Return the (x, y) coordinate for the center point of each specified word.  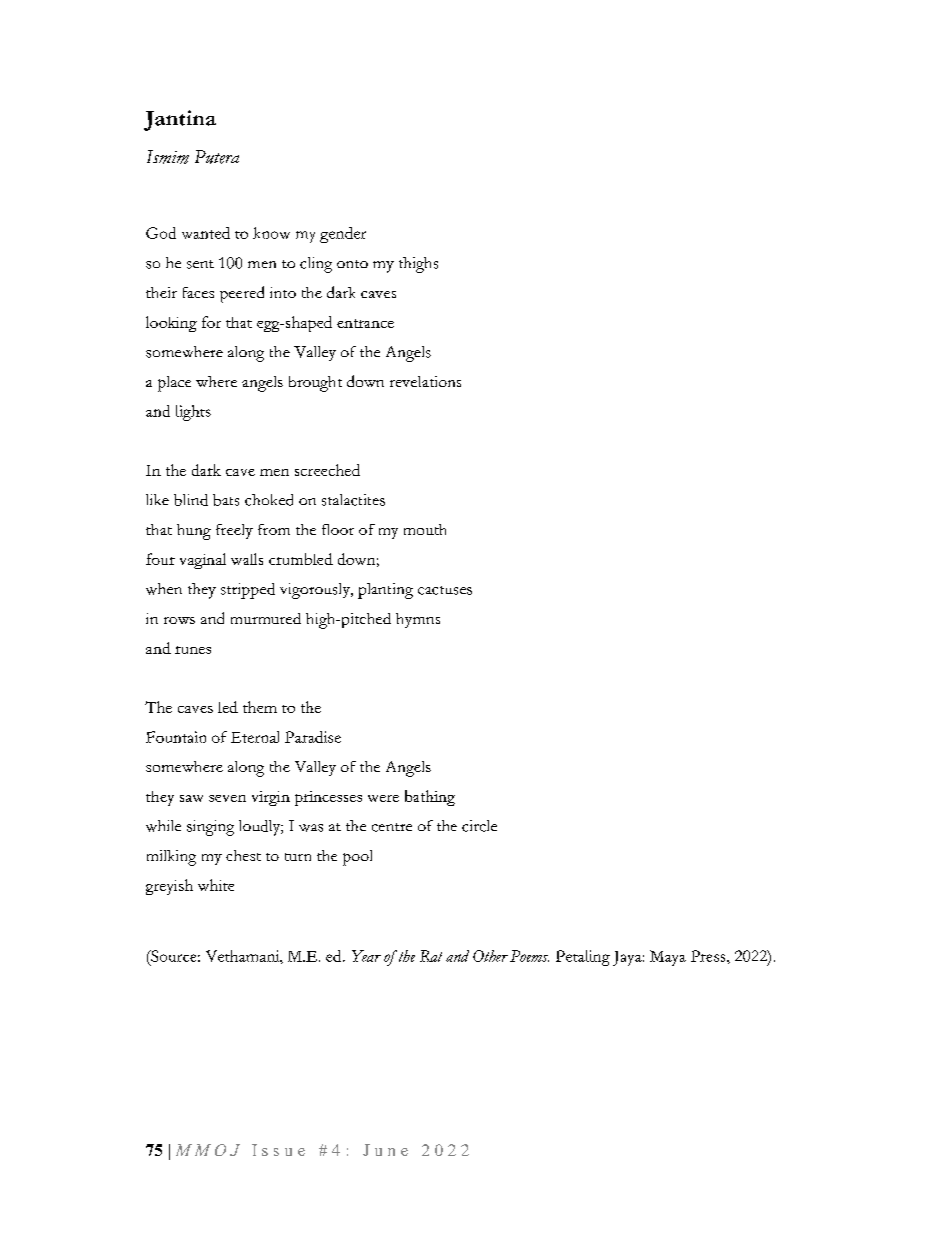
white (216, 885)
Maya (668, 958)
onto (352, 264)
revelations (425, 381)
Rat (431, 956)
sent (200, 264)
